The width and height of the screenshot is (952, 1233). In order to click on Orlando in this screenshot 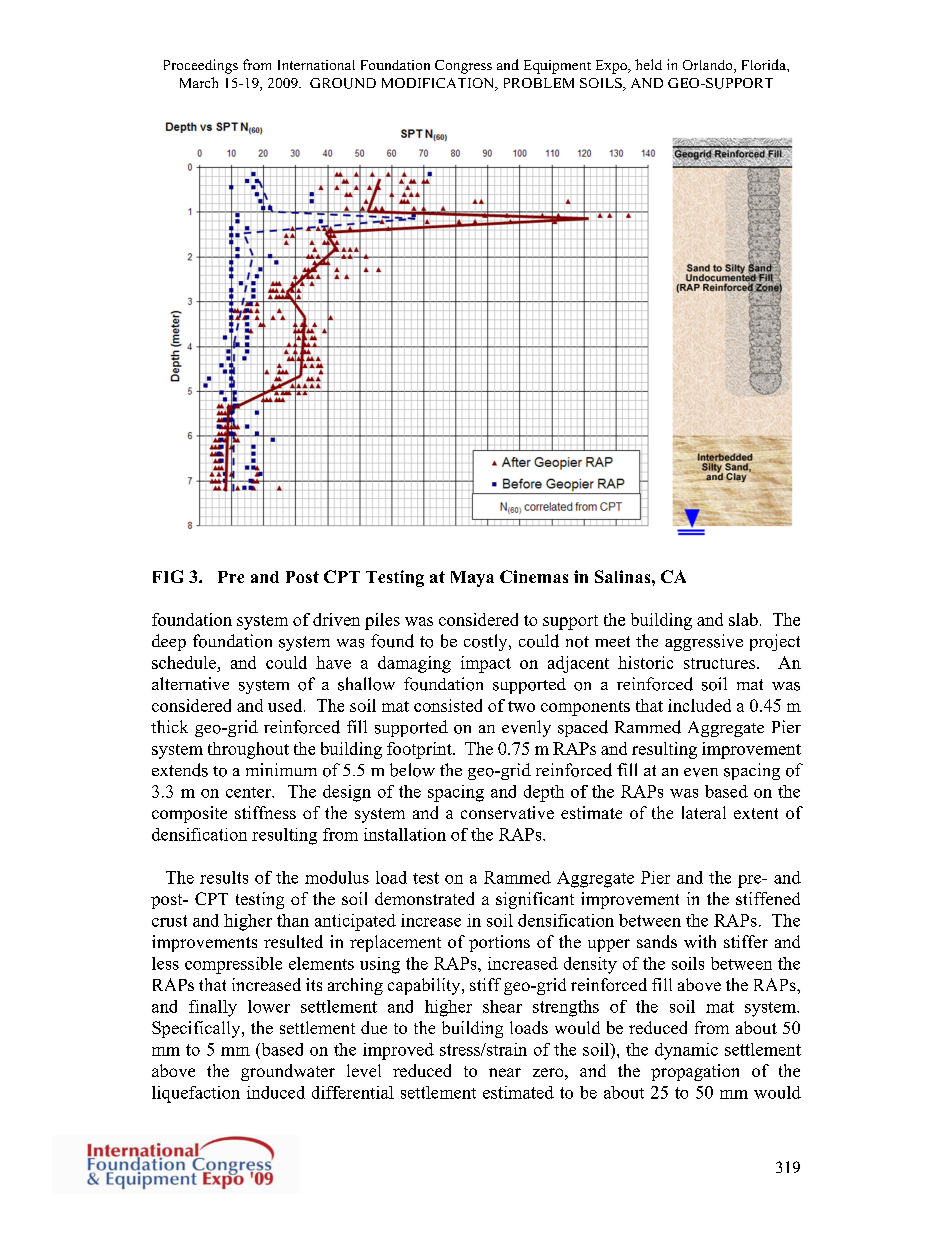, I will do `click(709, 66)`.
